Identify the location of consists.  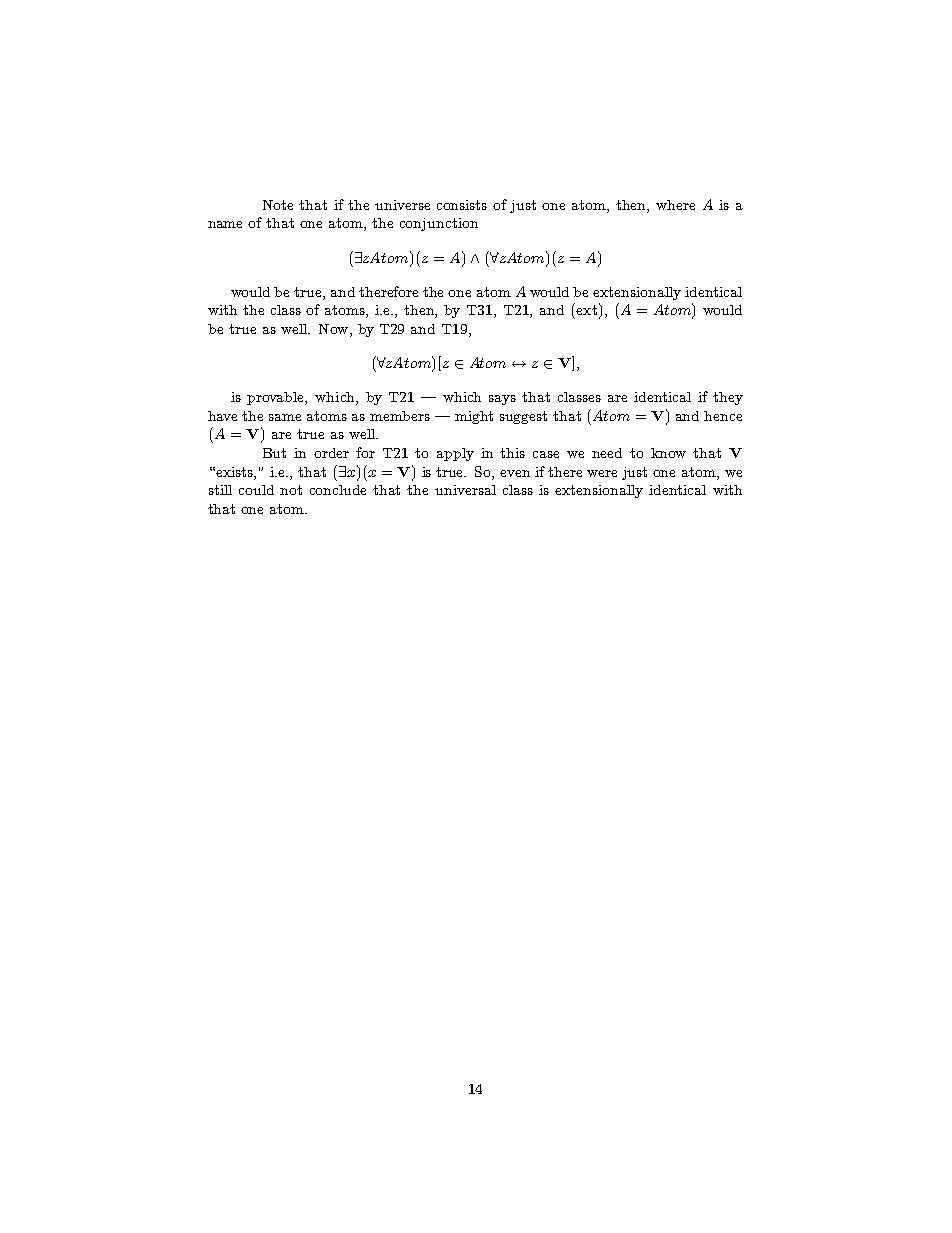
(462, 205).
